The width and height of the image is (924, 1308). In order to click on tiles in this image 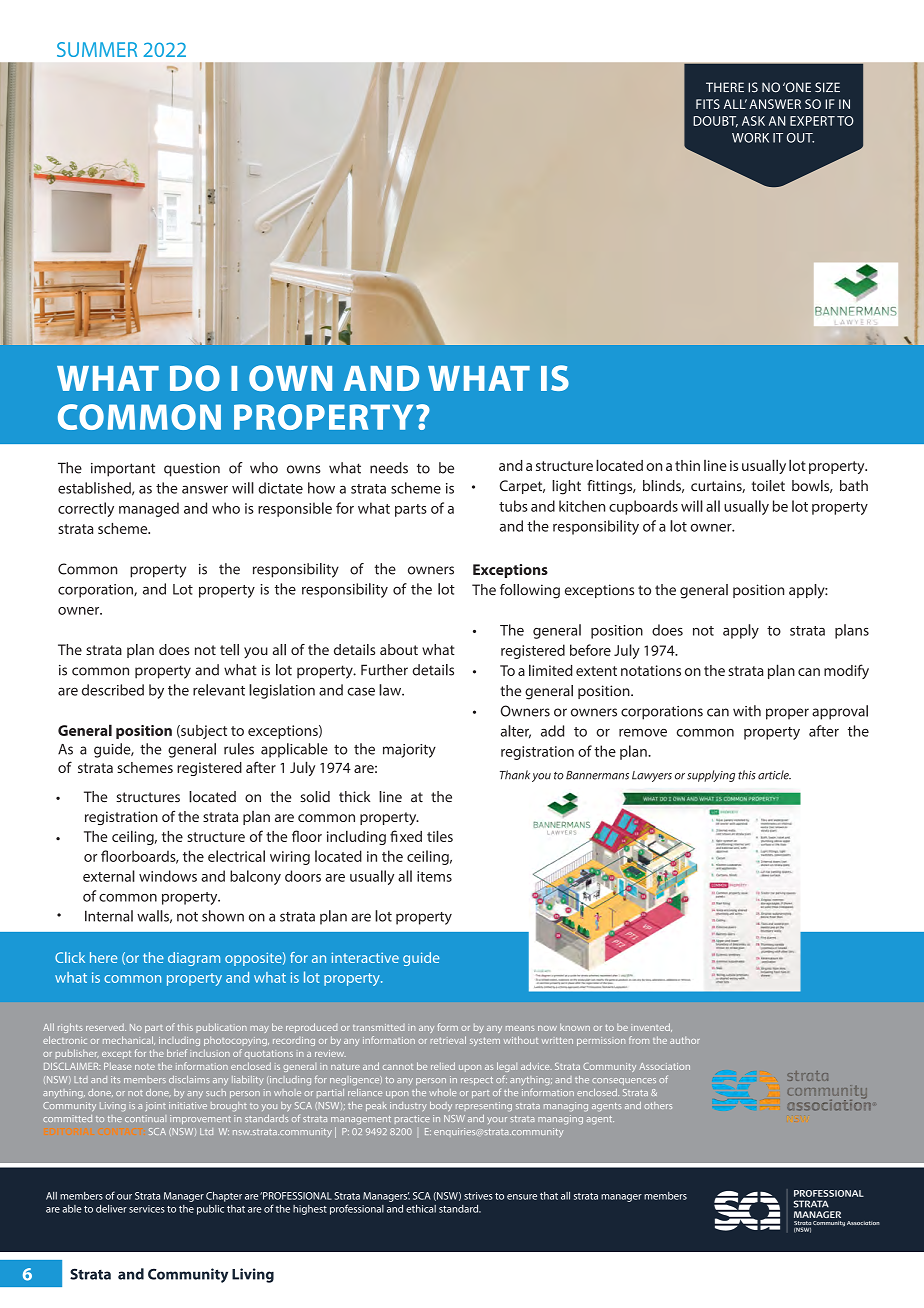, I will do `click(440, 836)`.
